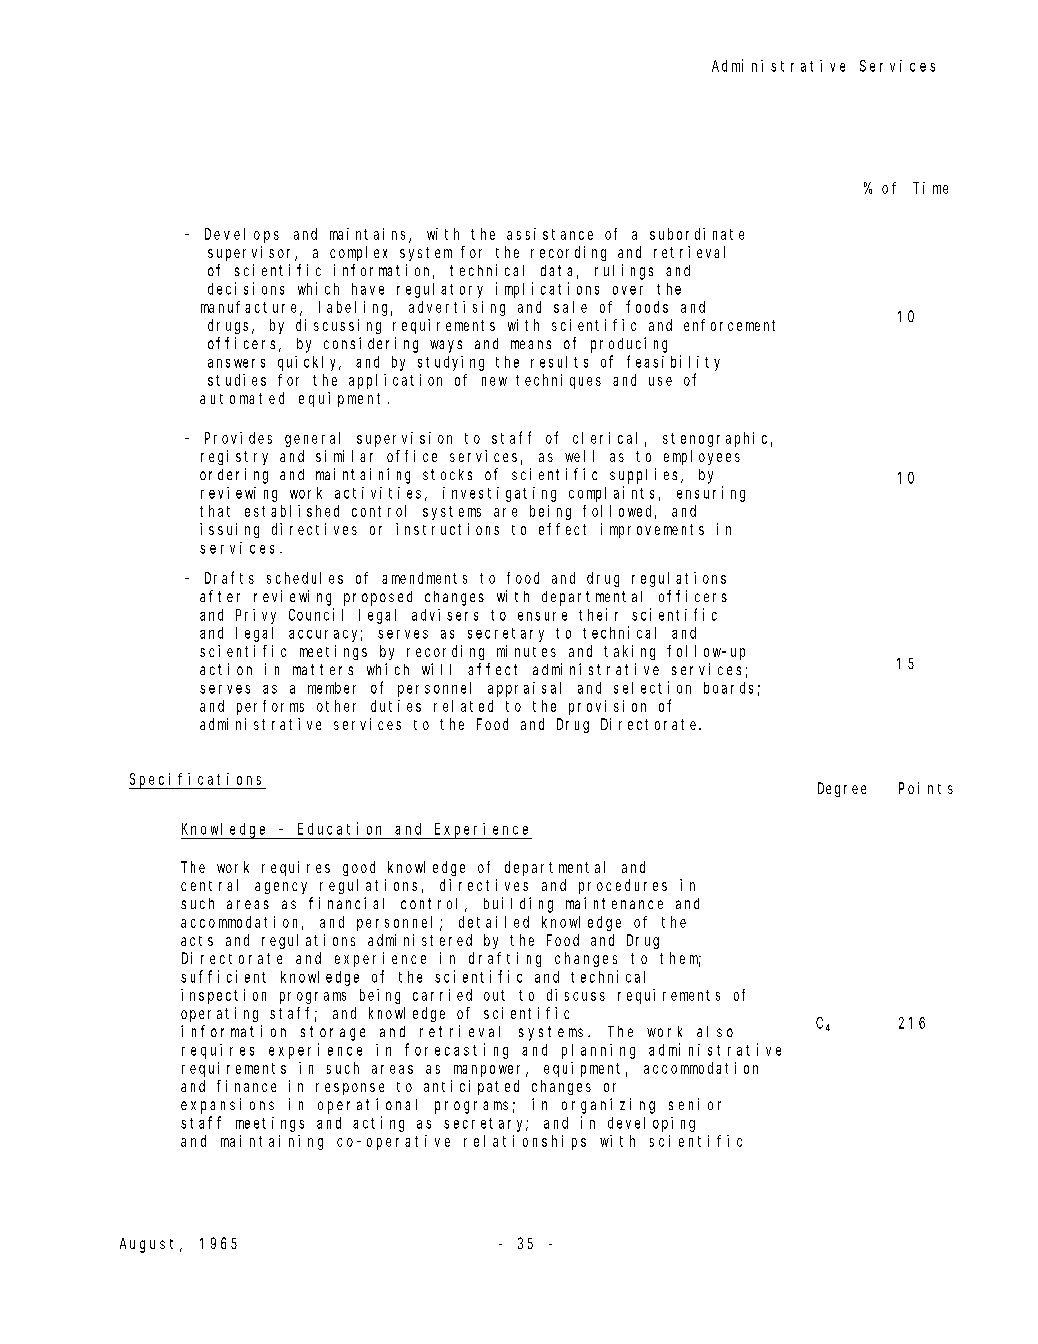 This image has width=1038, height=1344. I want to click on organizing, so click(608, 1106).
